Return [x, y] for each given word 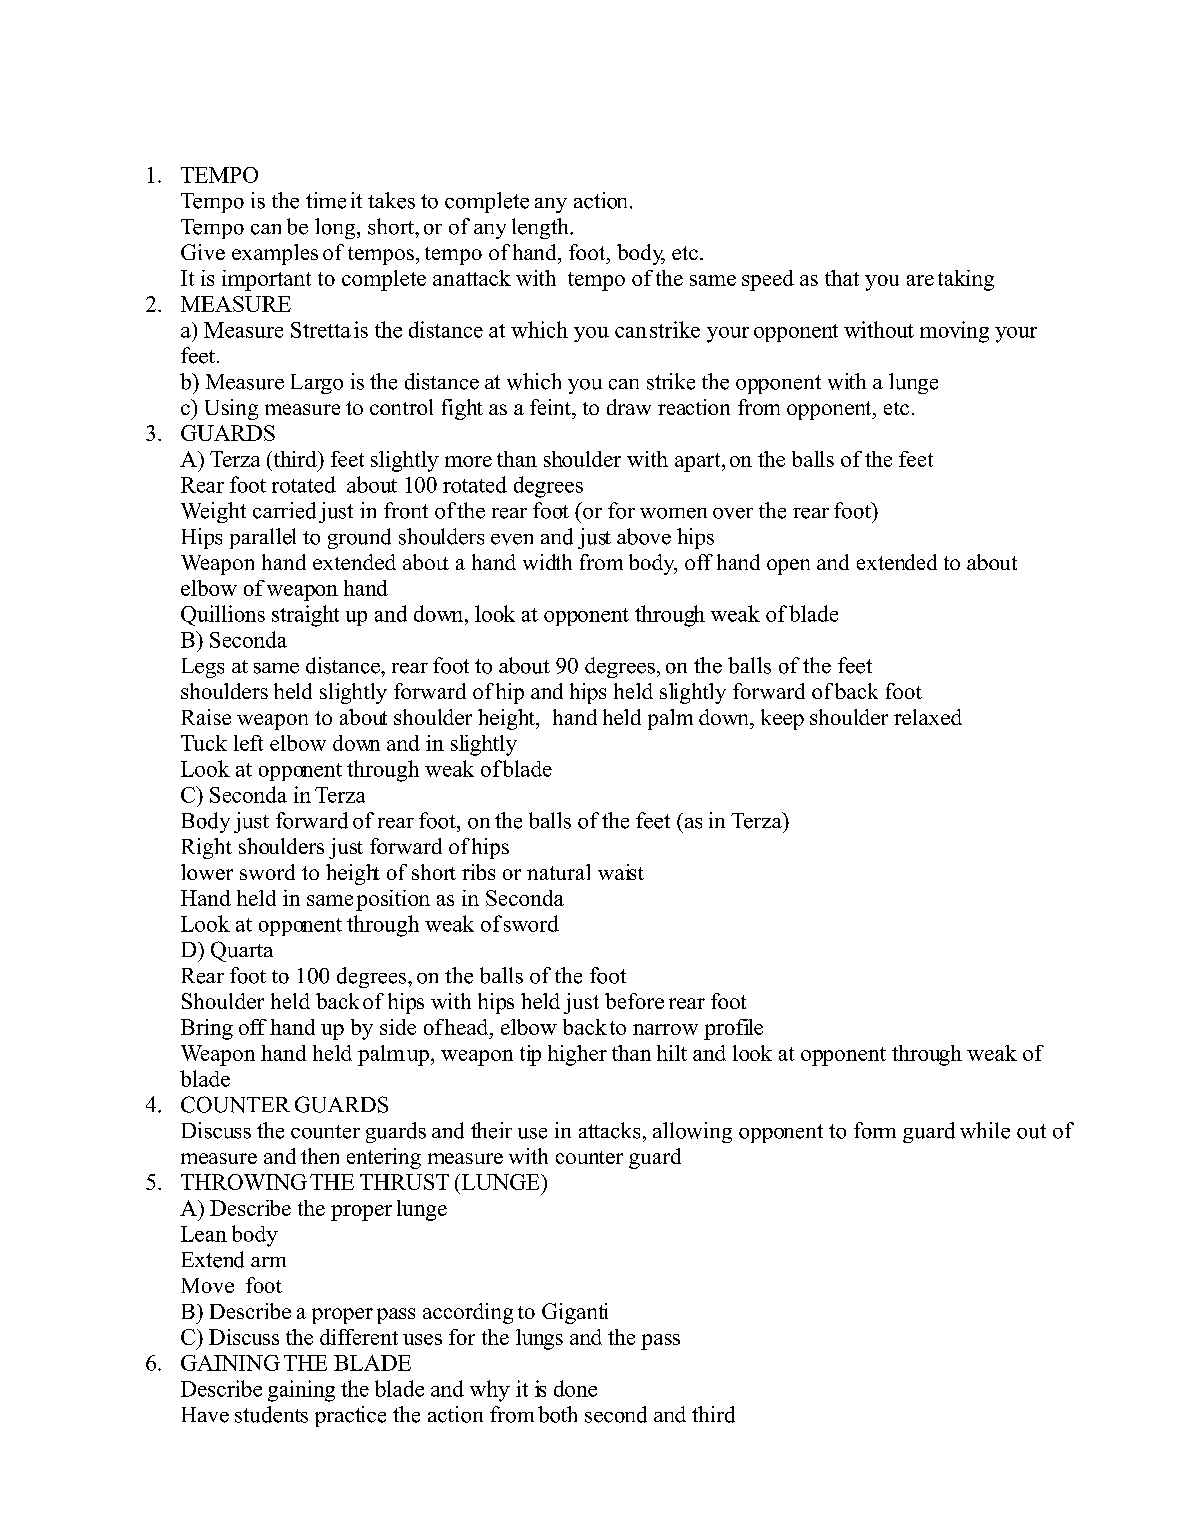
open [788, 567]
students [271, 1414]
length [541, 228]
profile [733, 1029]
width [547, 562]
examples [275, 254]
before [634, 1001]
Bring [207, 1029]
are [920, 280]
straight [305, 616]
